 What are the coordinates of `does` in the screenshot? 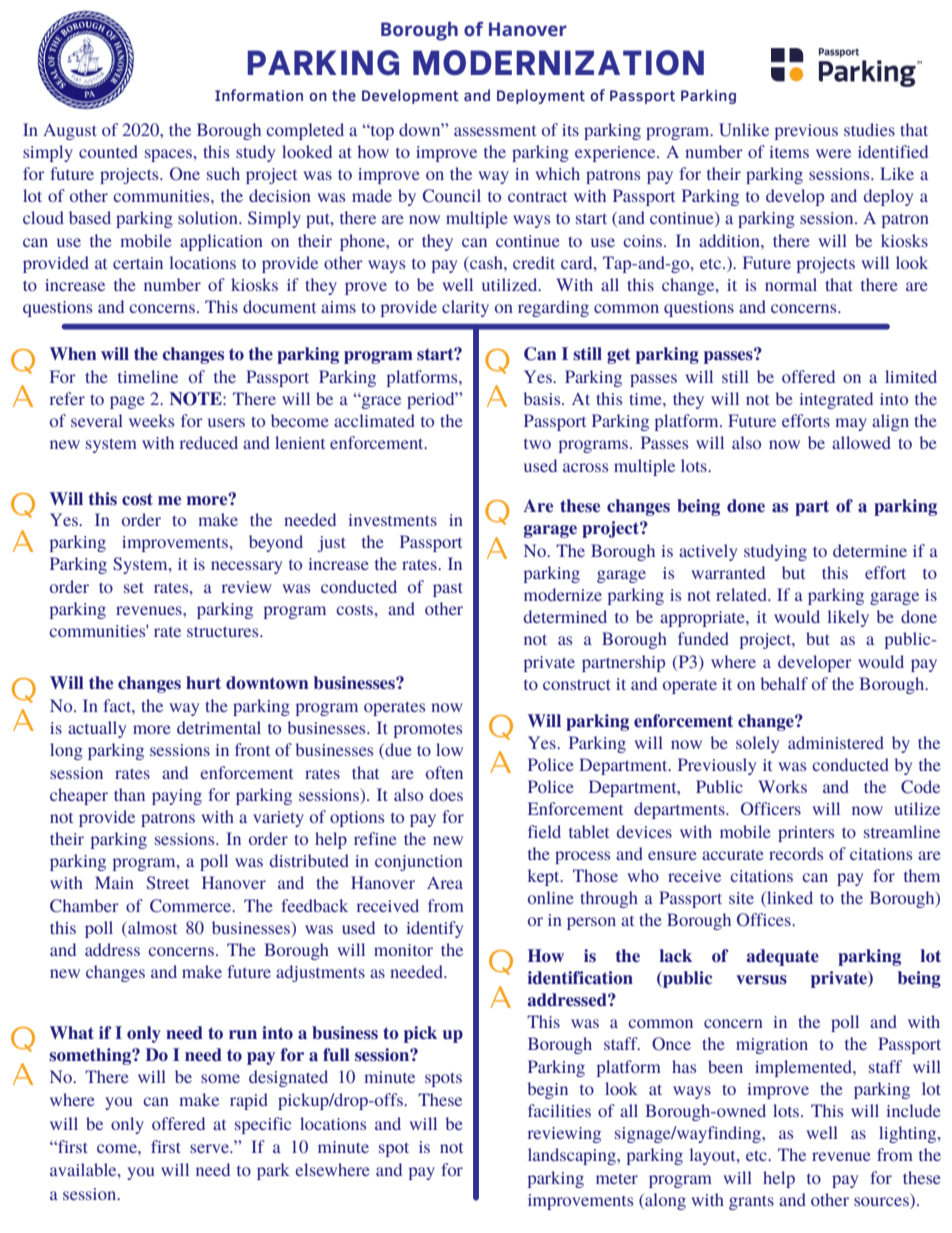 It's located at (446, 794).
